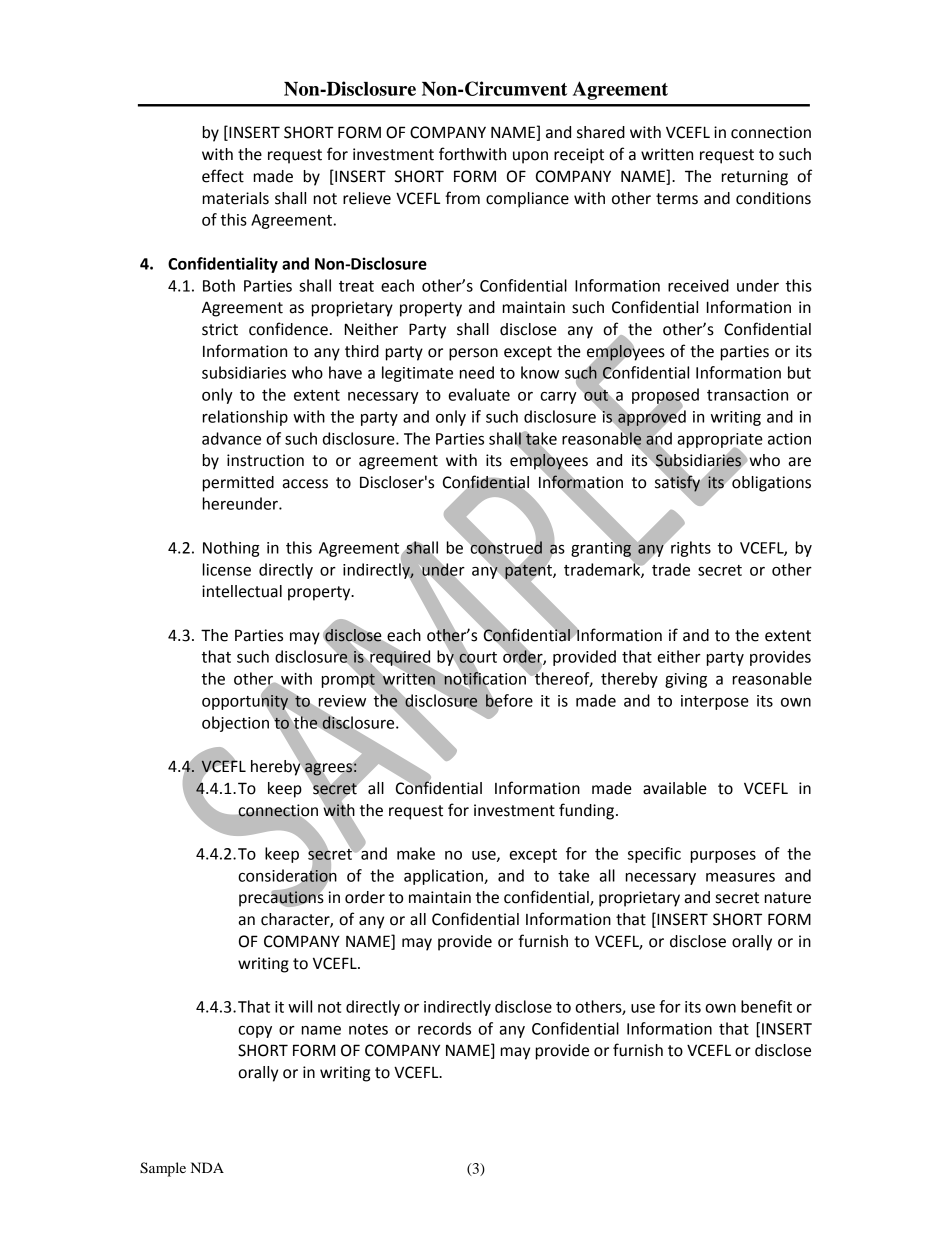 The width and height of the image is (952, 1233). I want to click on measures, so click(740, 877).
